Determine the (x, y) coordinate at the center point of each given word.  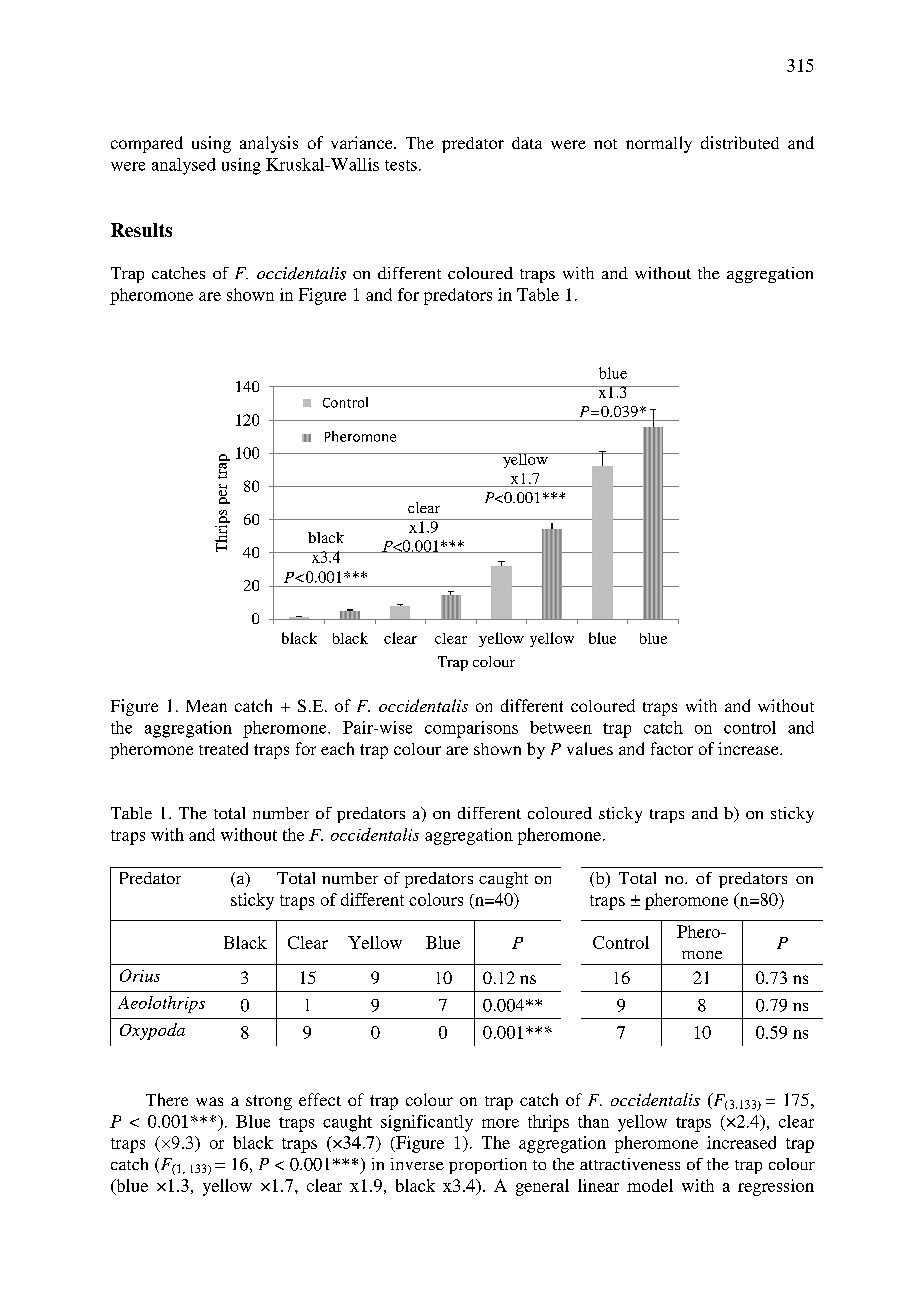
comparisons (471, 729)
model (650, 1185)
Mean (206, 706)
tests (401, 165)
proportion (488, 1166)
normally (659, 144)
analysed (184, 166)
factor (672, 748)
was (209, 1101)
